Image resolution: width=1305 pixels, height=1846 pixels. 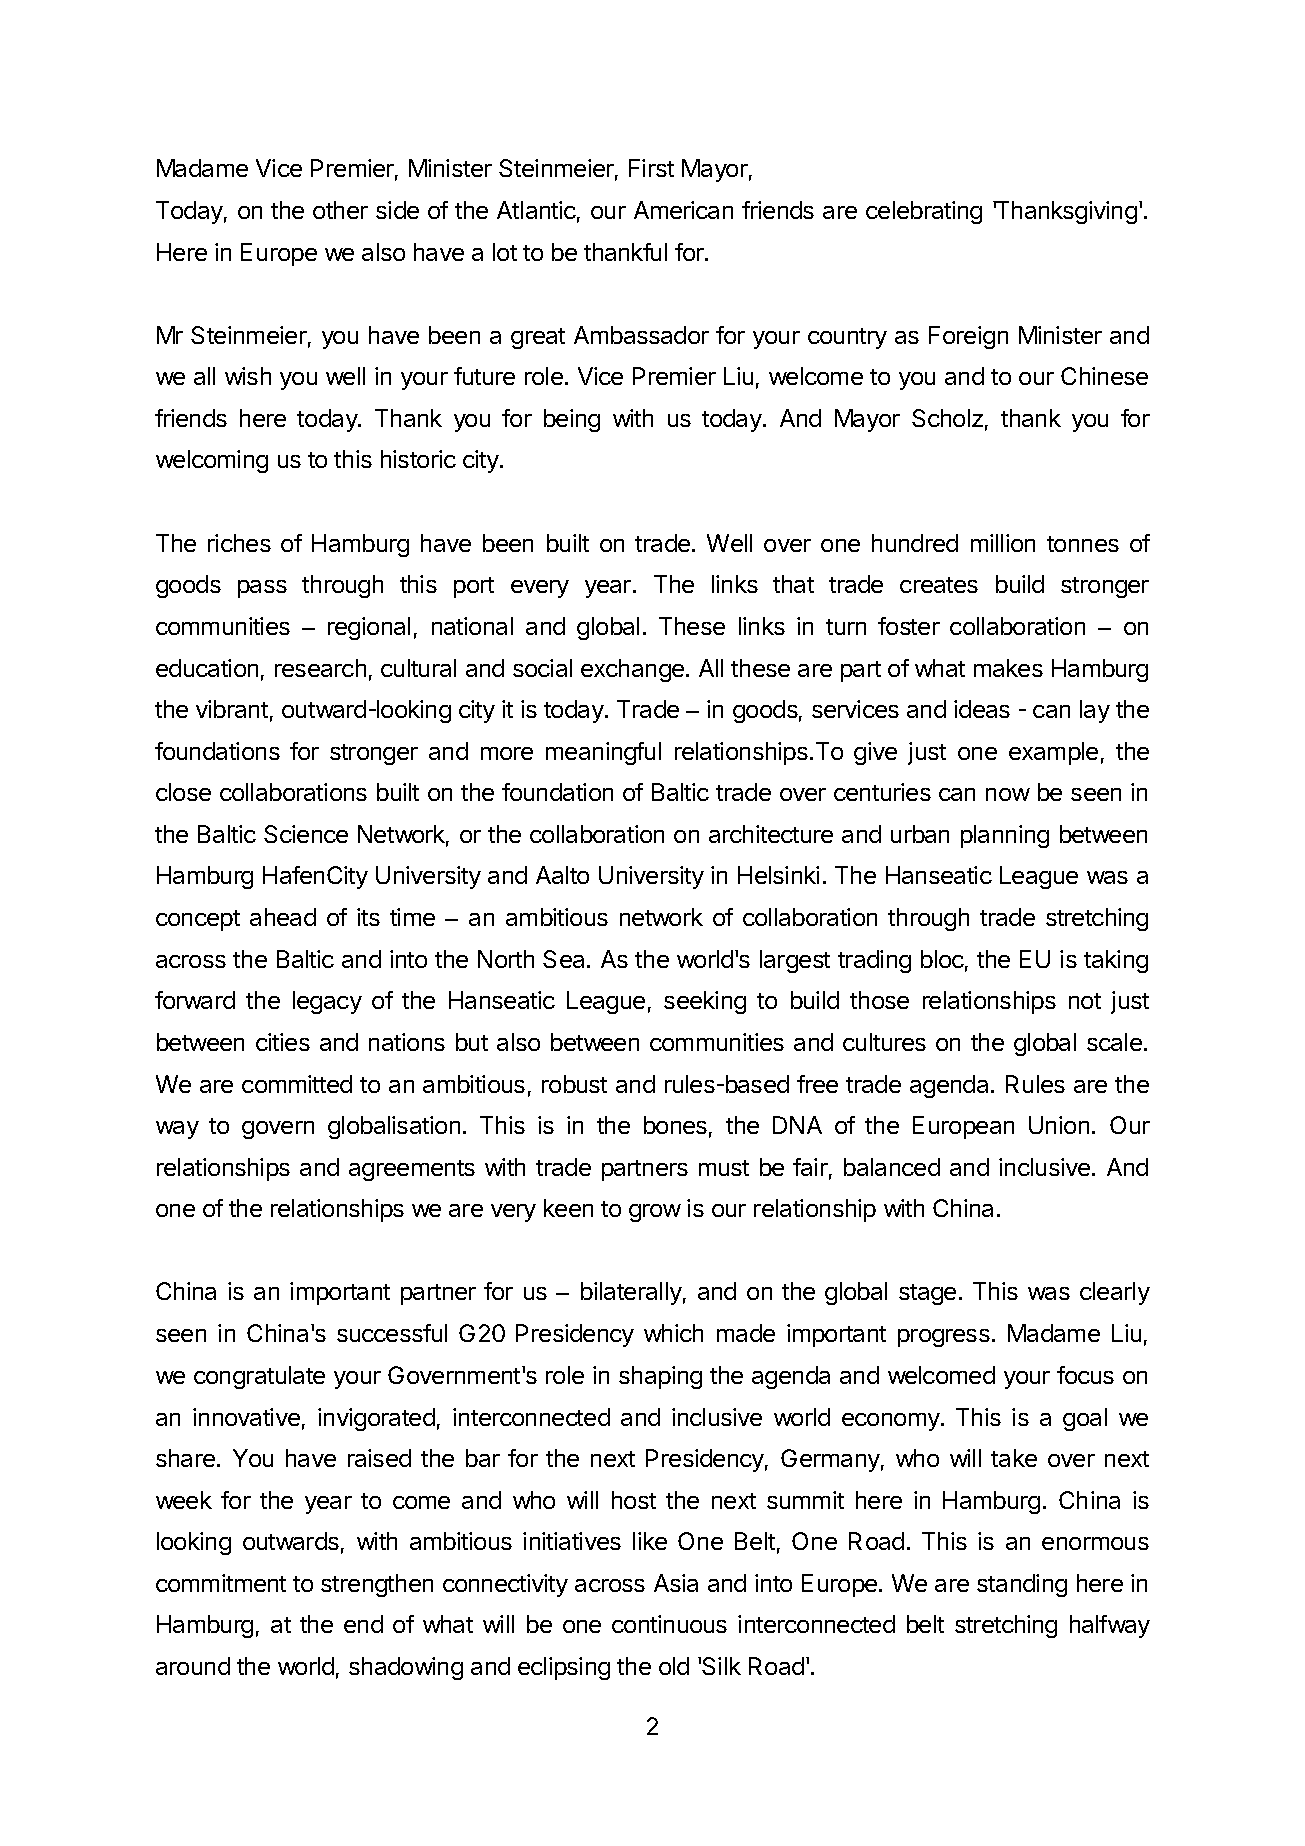 What do you see at coordinates (675, 1125) in the screenshot?
I see `bones` at bounding box center [675, 1125].
